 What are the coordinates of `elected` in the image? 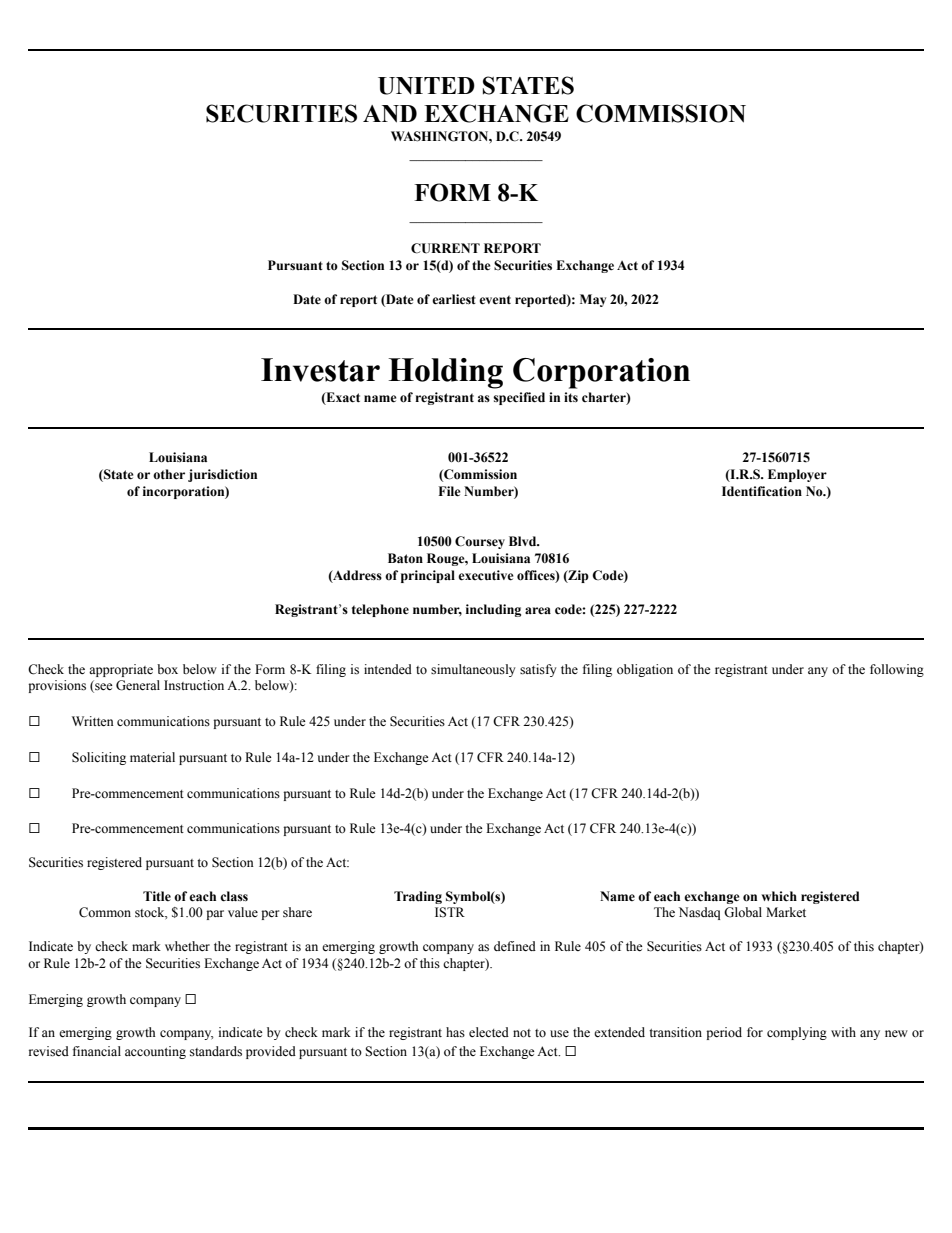 It's located at (489, 1032).
